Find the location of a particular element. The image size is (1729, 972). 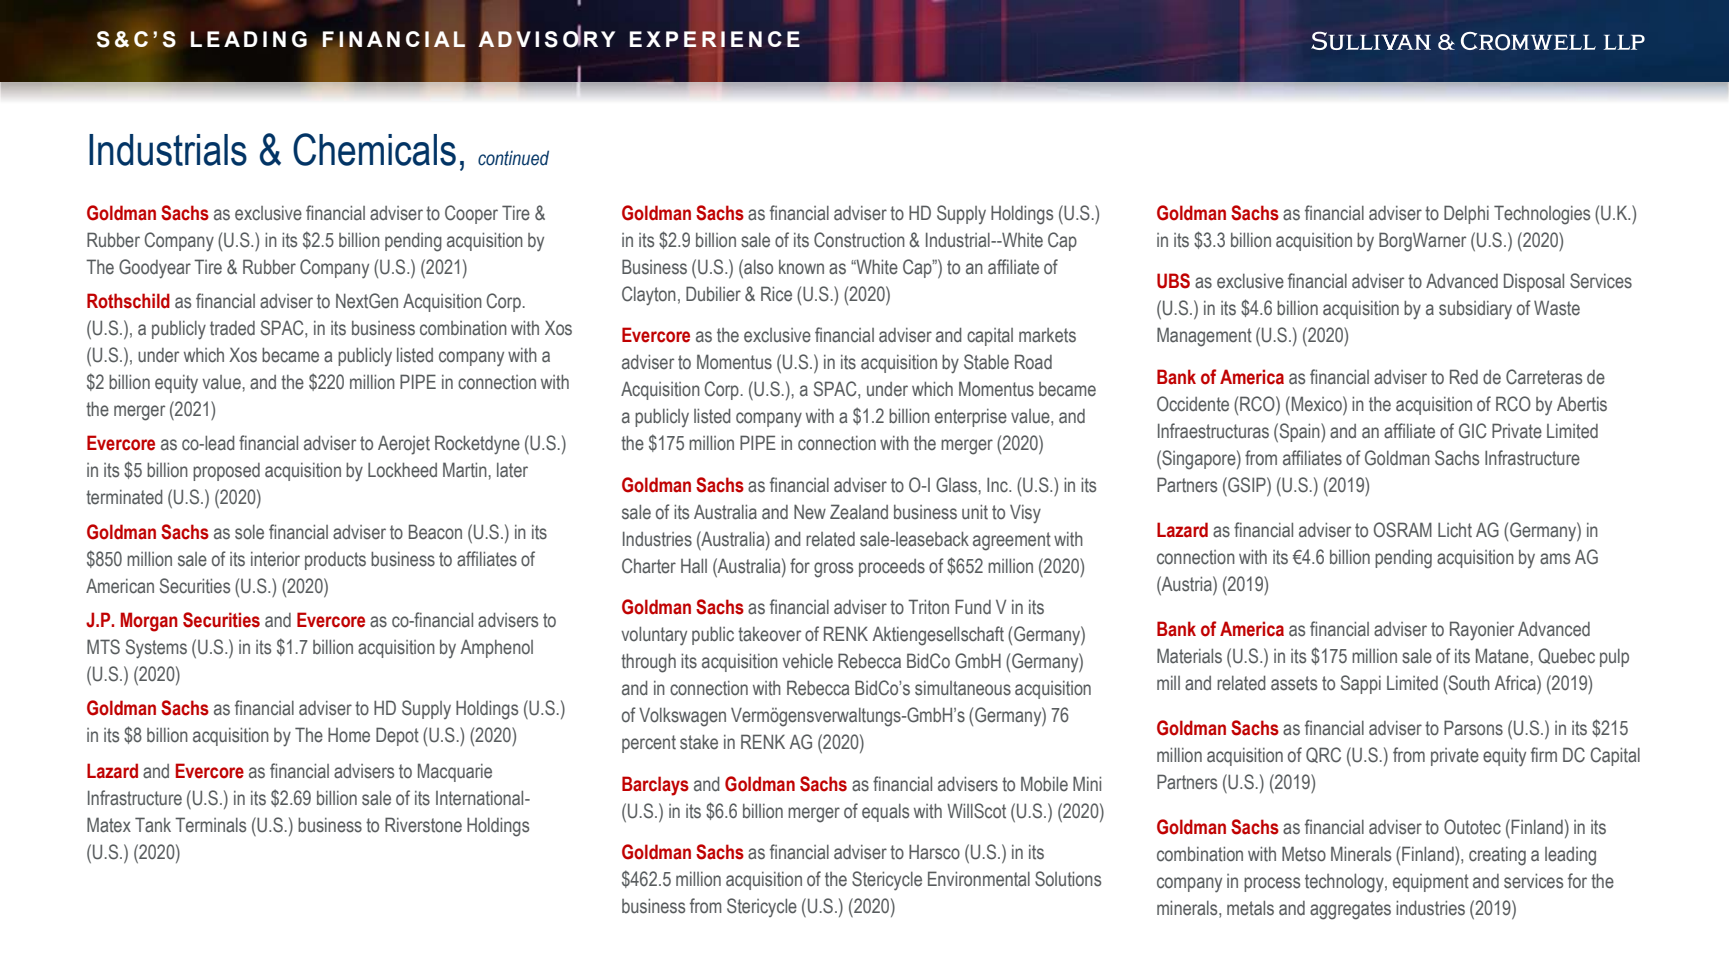

Chemicals is located at coordinates (374, 149).
